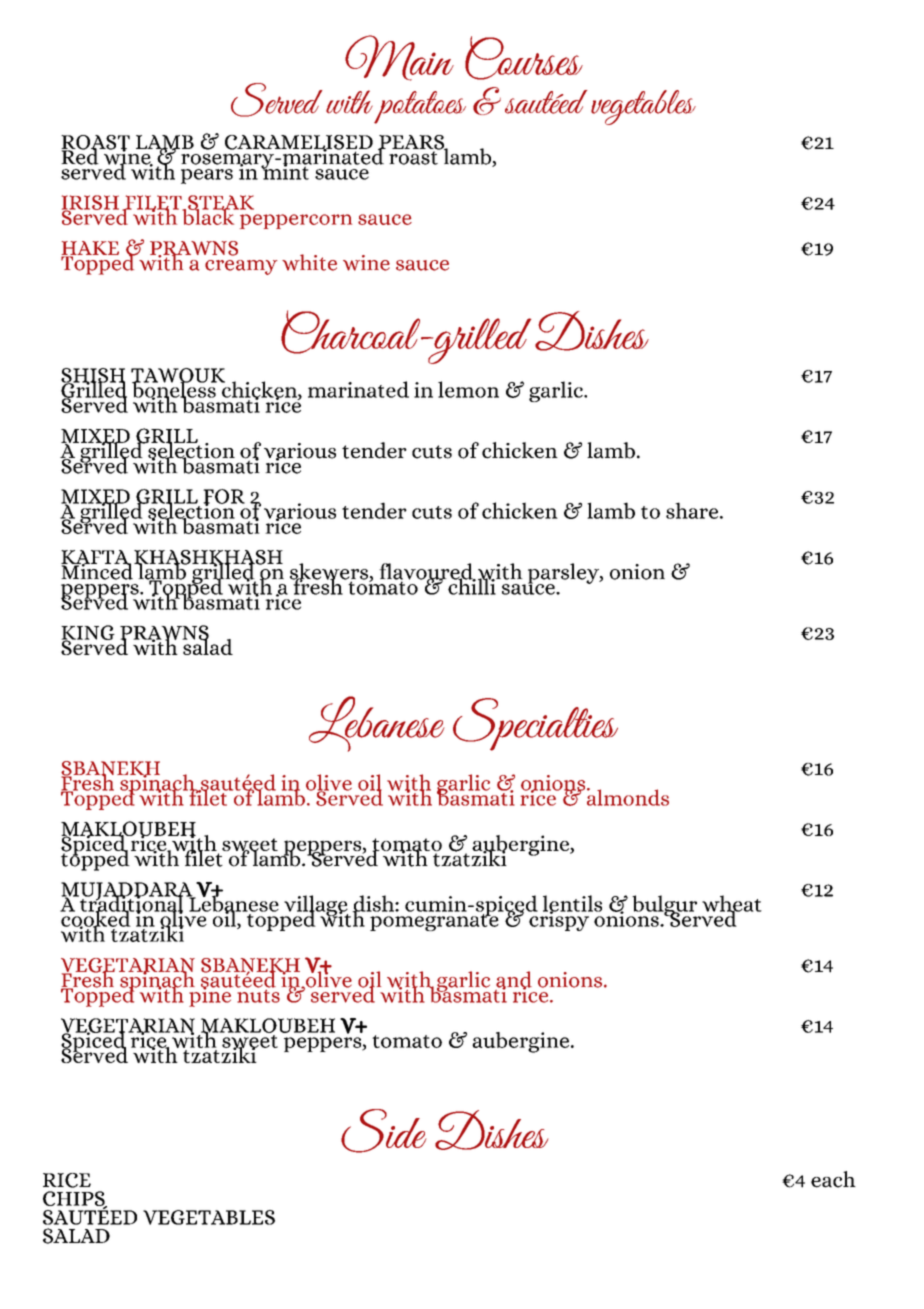 The height and width of the screenshot is (1309, 924). I want to click on chilli, so click(472, 585).
